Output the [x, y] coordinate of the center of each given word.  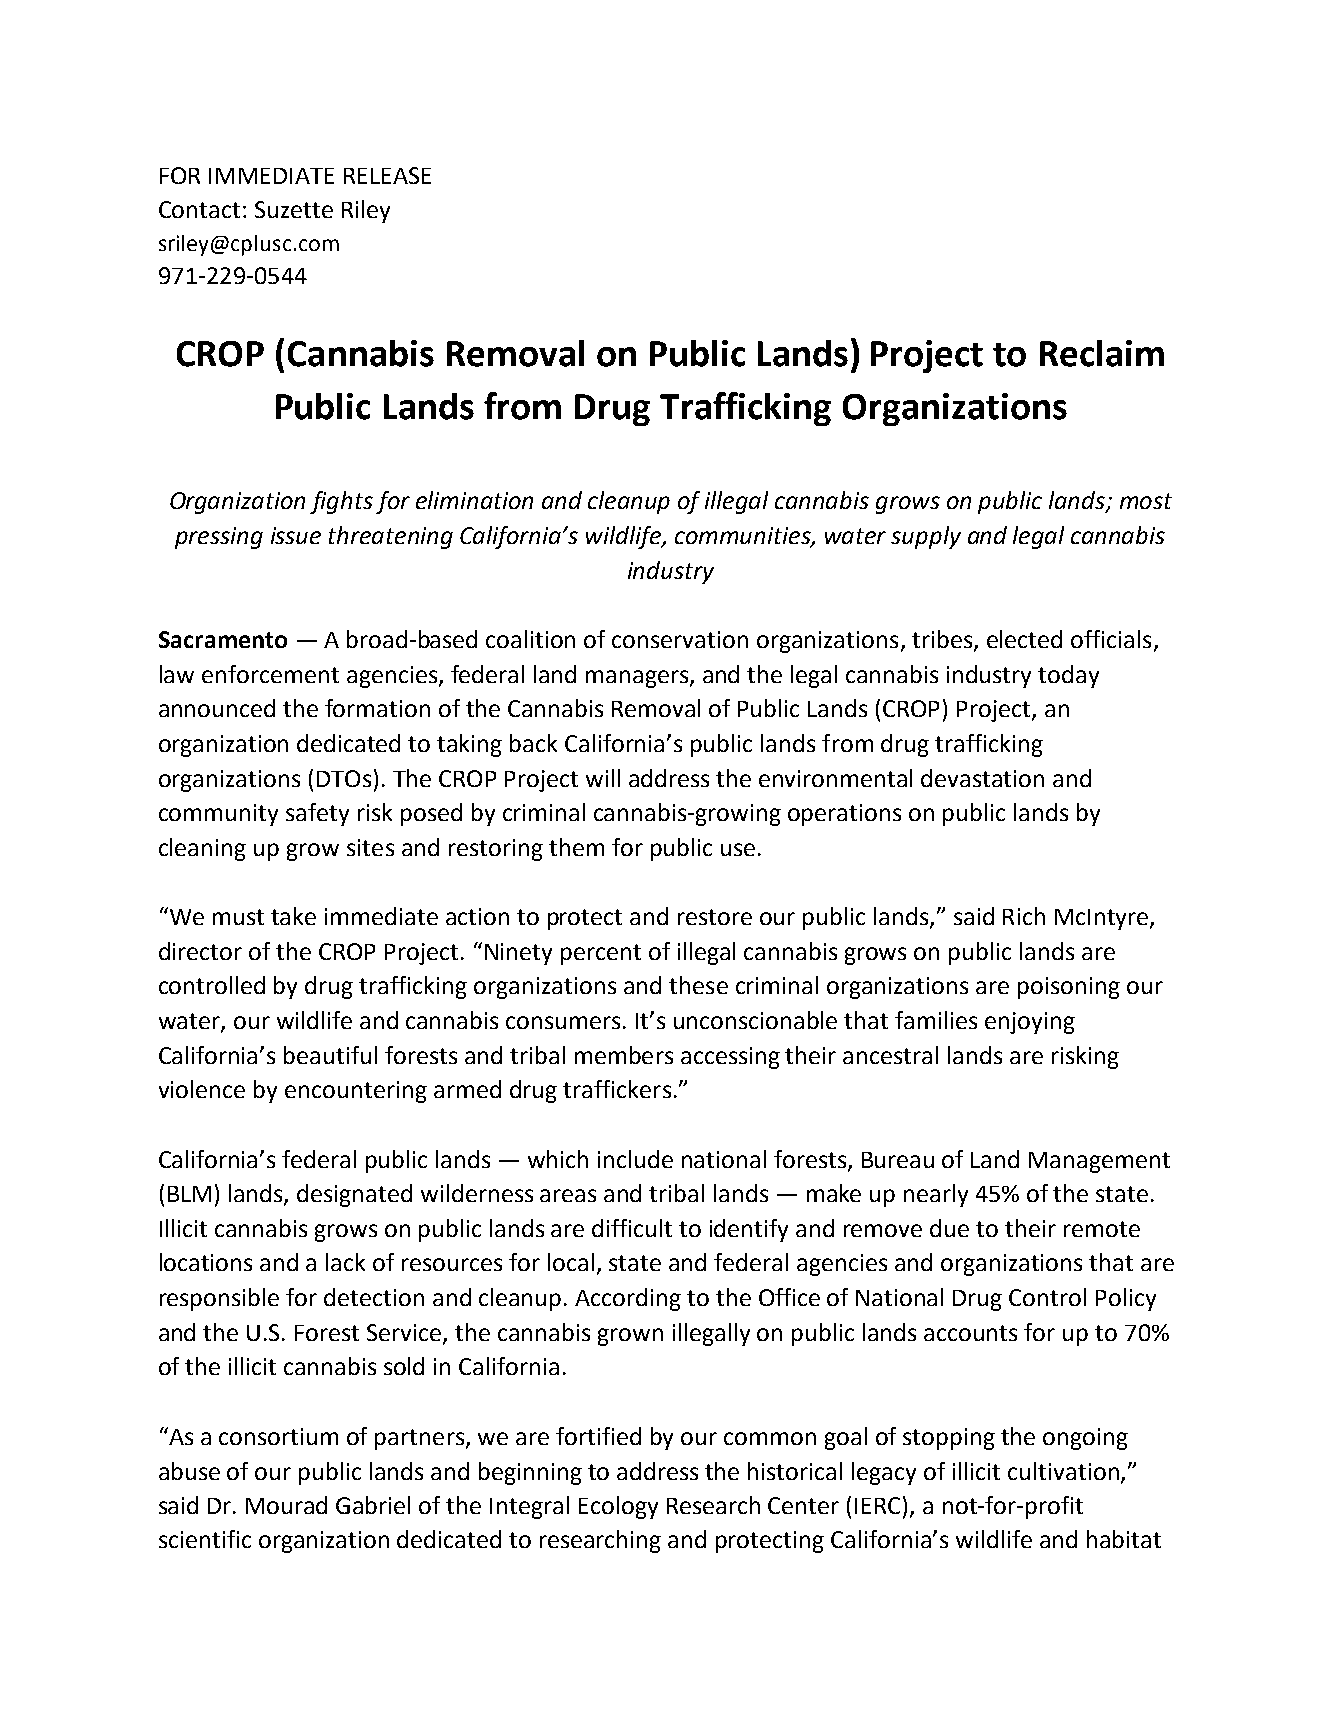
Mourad [286, 1505]
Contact [199, 209]
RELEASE [387, 175]
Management [1099, 1162]
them [576, 847]
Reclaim [1102, 353]
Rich [1024, 916]
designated [354, 1195]
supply [926, 537]
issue [296, 535]
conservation [680, 639]
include [635, 1159]
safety [317, 814]
